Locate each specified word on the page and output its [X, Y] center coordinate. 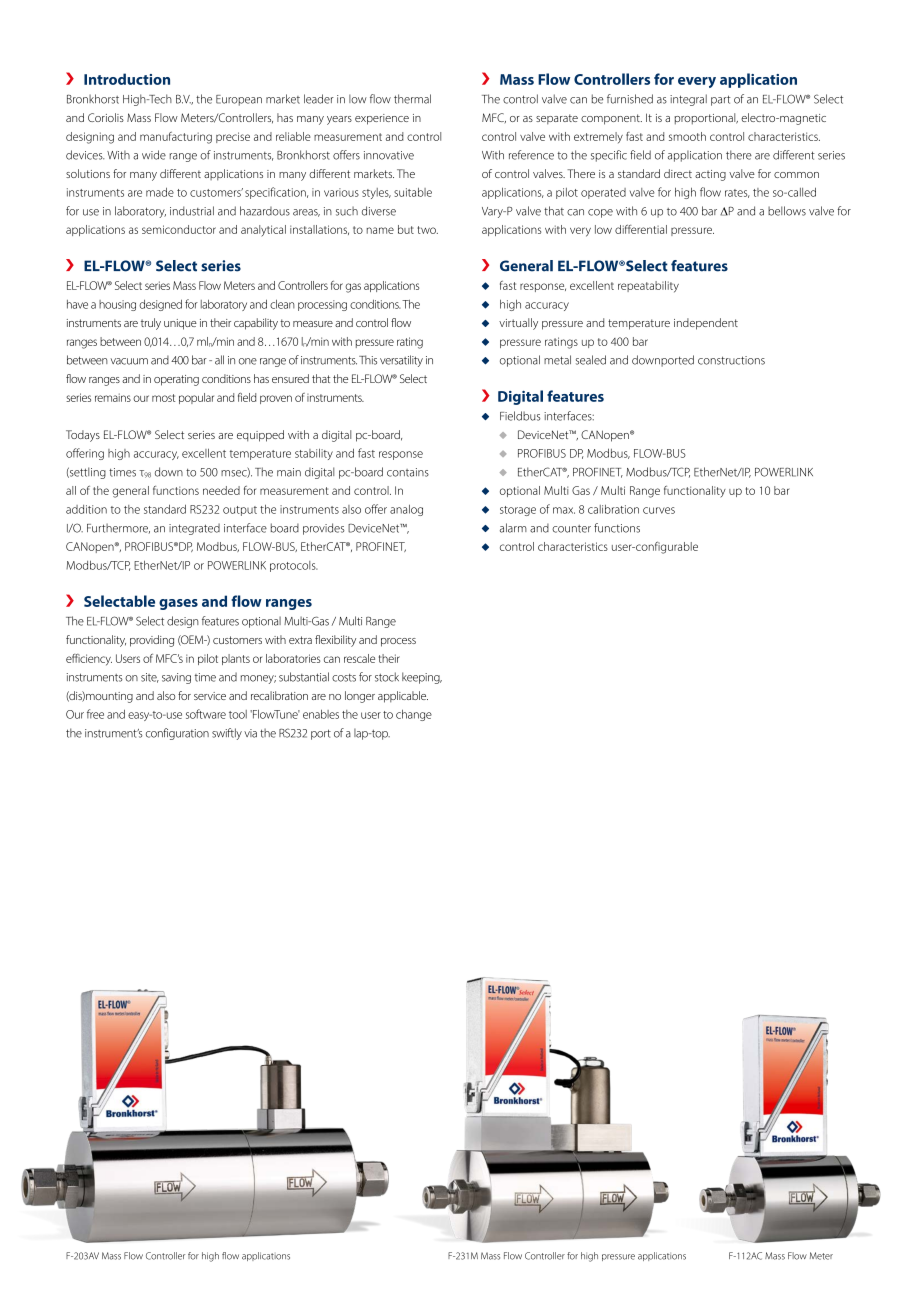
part [721, 100]
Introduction [127, 79]
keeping [422, 678]
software [206, 714]
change [414, 715]
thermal [412, 99]
